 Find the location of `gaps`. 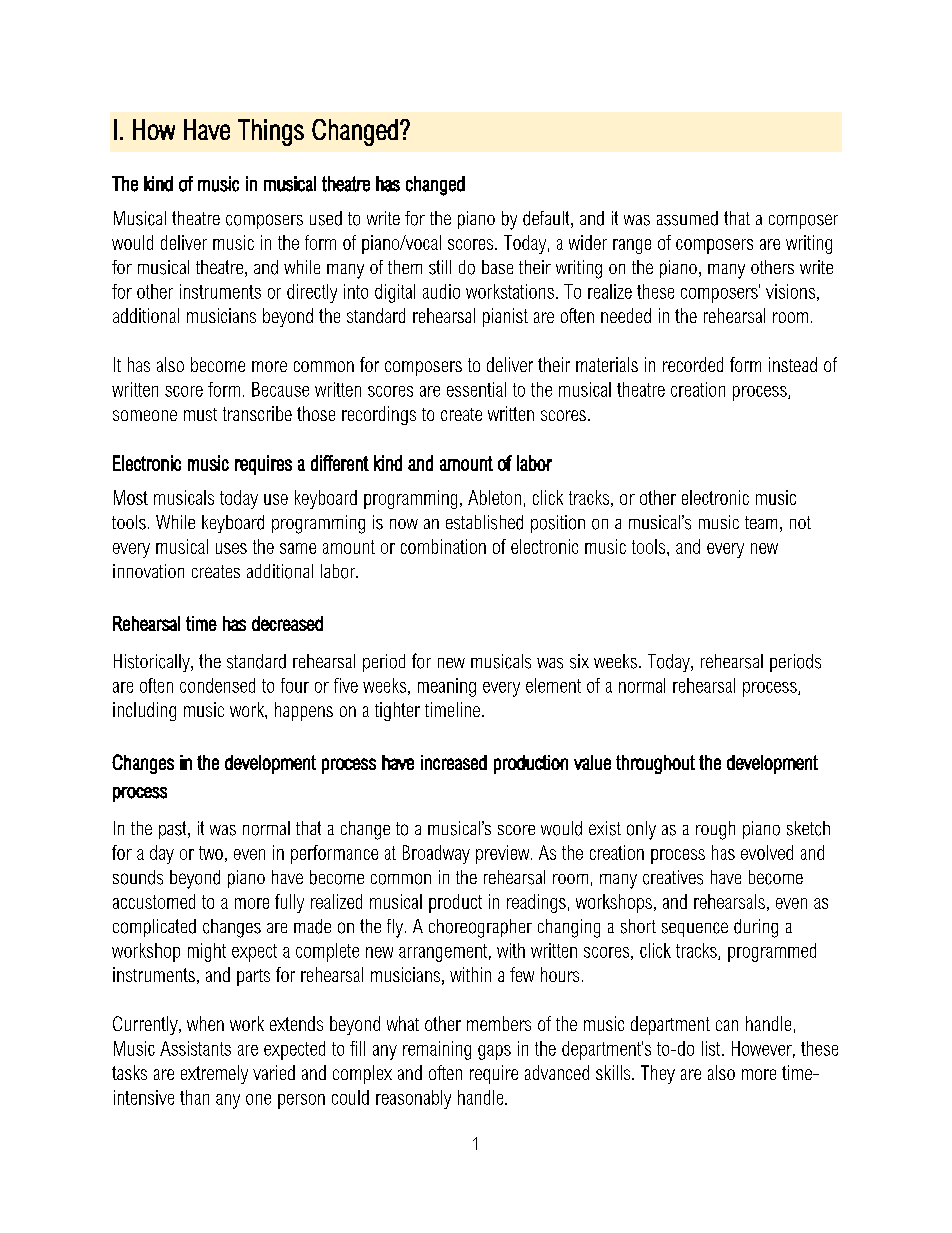

gaps is located at coordinates (494, 1052).
